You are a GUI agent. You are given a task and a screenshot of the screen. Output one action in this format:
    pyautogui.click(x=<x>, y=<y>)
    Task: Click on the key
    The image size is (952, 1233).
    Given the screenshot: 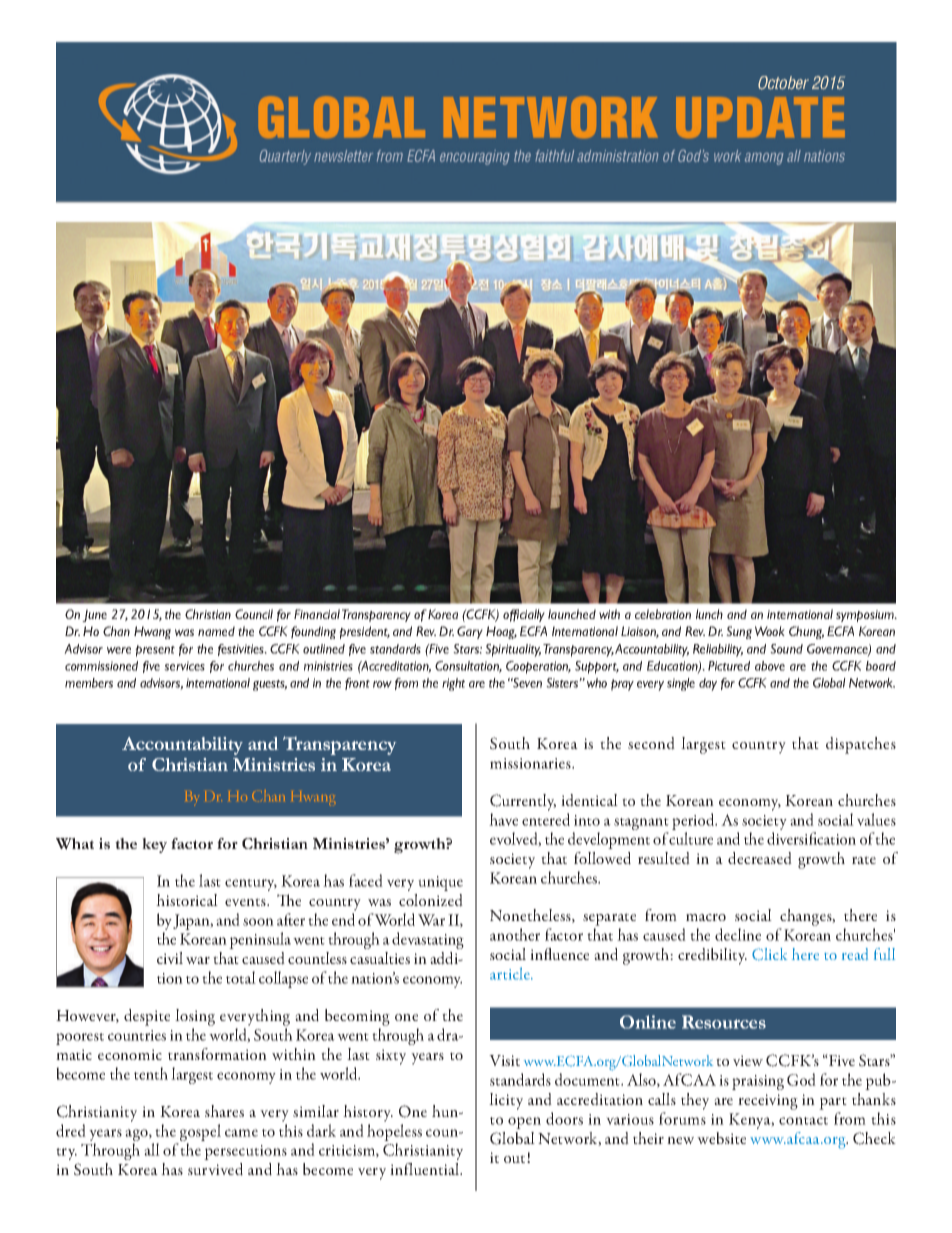 What is the action you would take?
    pyautogui.click(x=154, y=845)
